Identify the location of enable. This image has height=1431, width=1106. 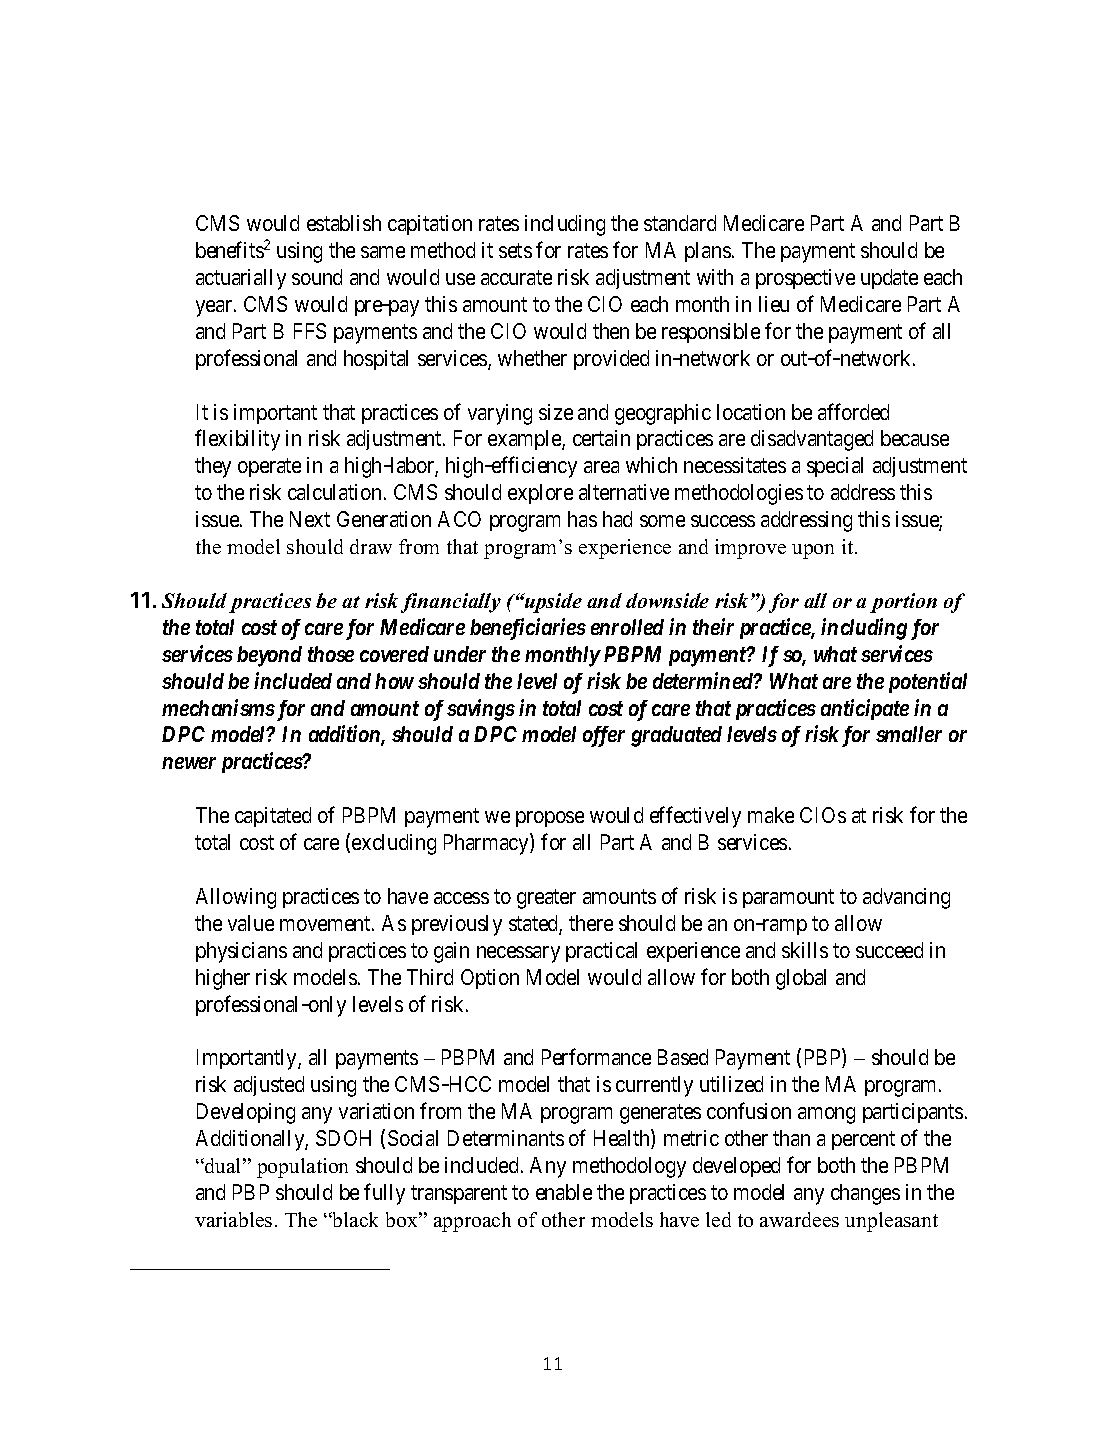
(564, 1192).
